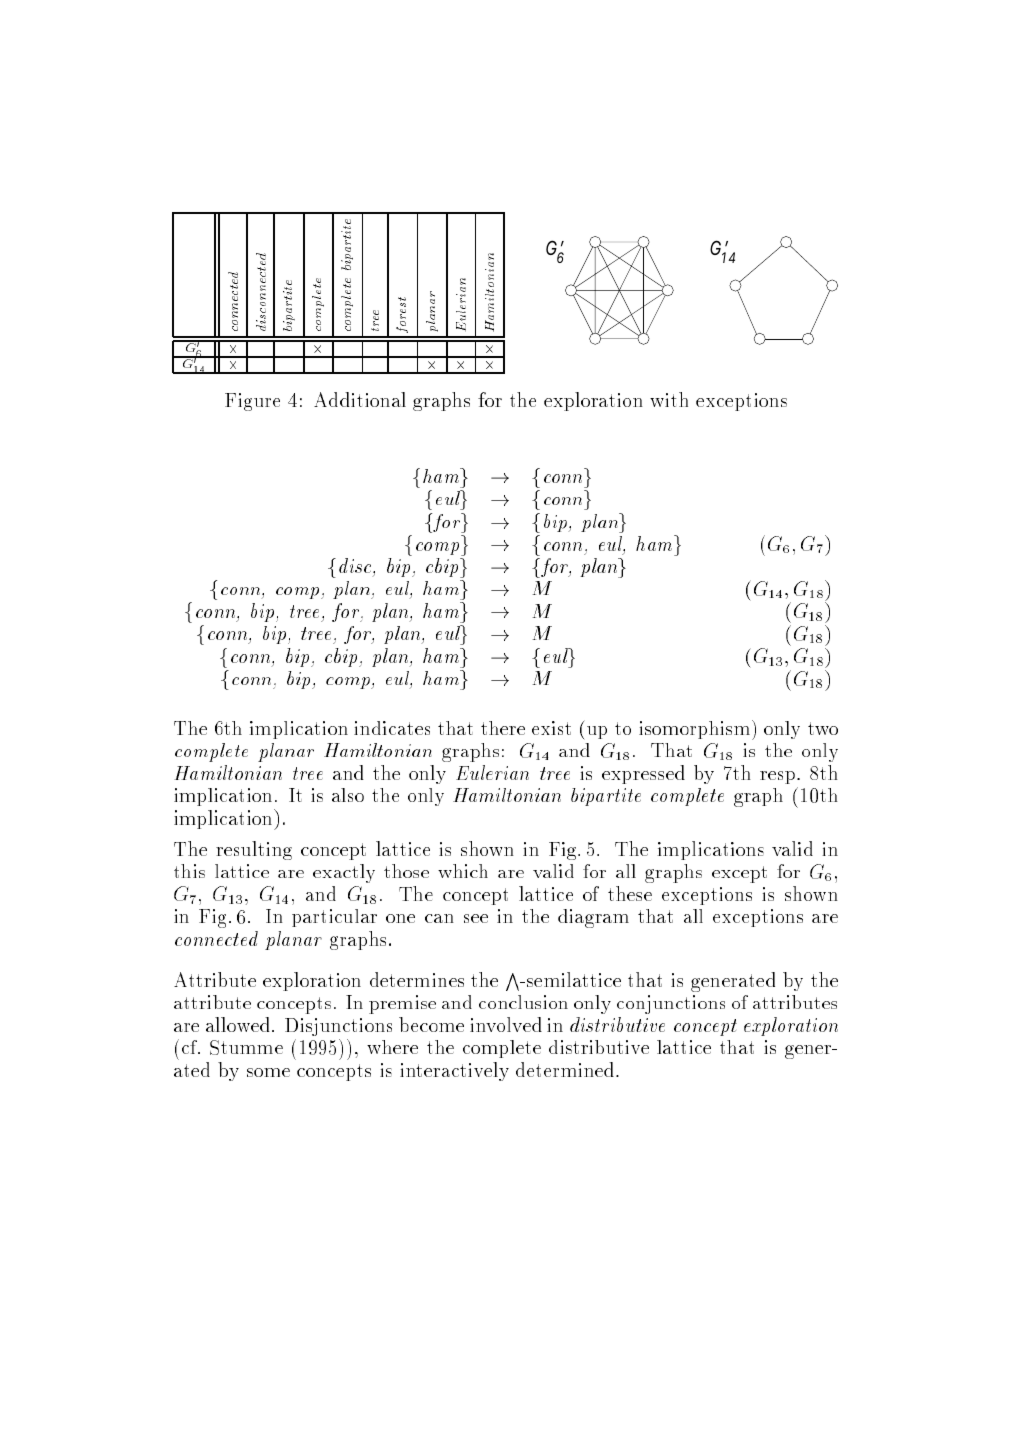 This image has height=1454, width=1027. I want to click on involved, so click(506, 1024).
